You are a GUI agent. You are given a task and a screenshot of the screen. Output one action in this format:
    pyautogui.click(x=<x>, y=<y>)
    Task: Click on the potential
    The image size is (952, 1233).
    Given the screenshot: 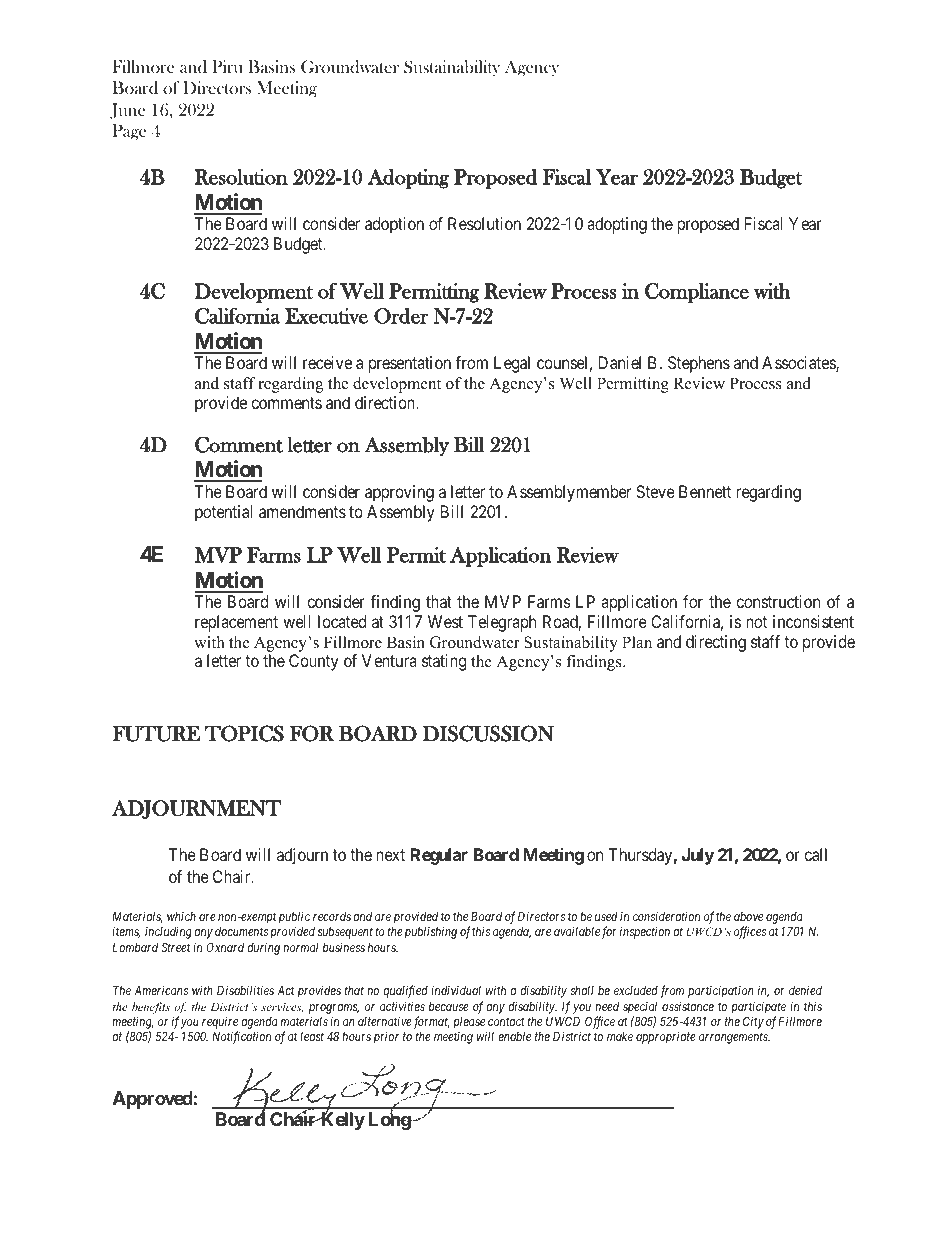 What is the action you would take?
    pyautogui.click(x=223, y=513)
